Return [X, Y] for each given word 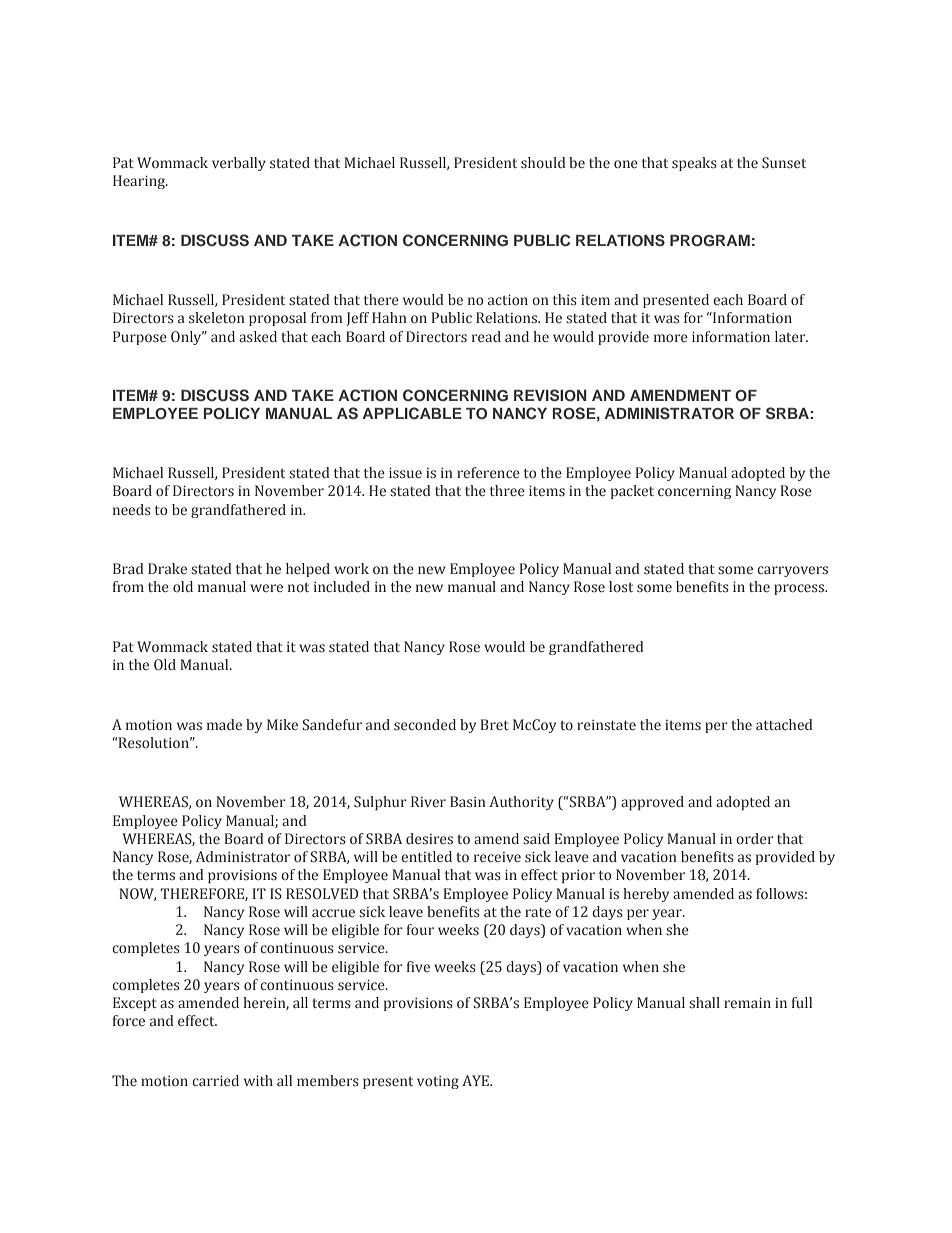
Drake [167, 568]
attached [784, 724]
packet [632, 492]
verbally [239, 164]
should [543, 162]
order [755, 838]
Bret [495, 724]
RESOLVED [322, 894]
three [507, 490]
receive [497, 857]
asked [258, 336]
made [224, 724]
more [671, 338]
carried [215, 1080]
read [486, 336]
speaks [694, 164]
